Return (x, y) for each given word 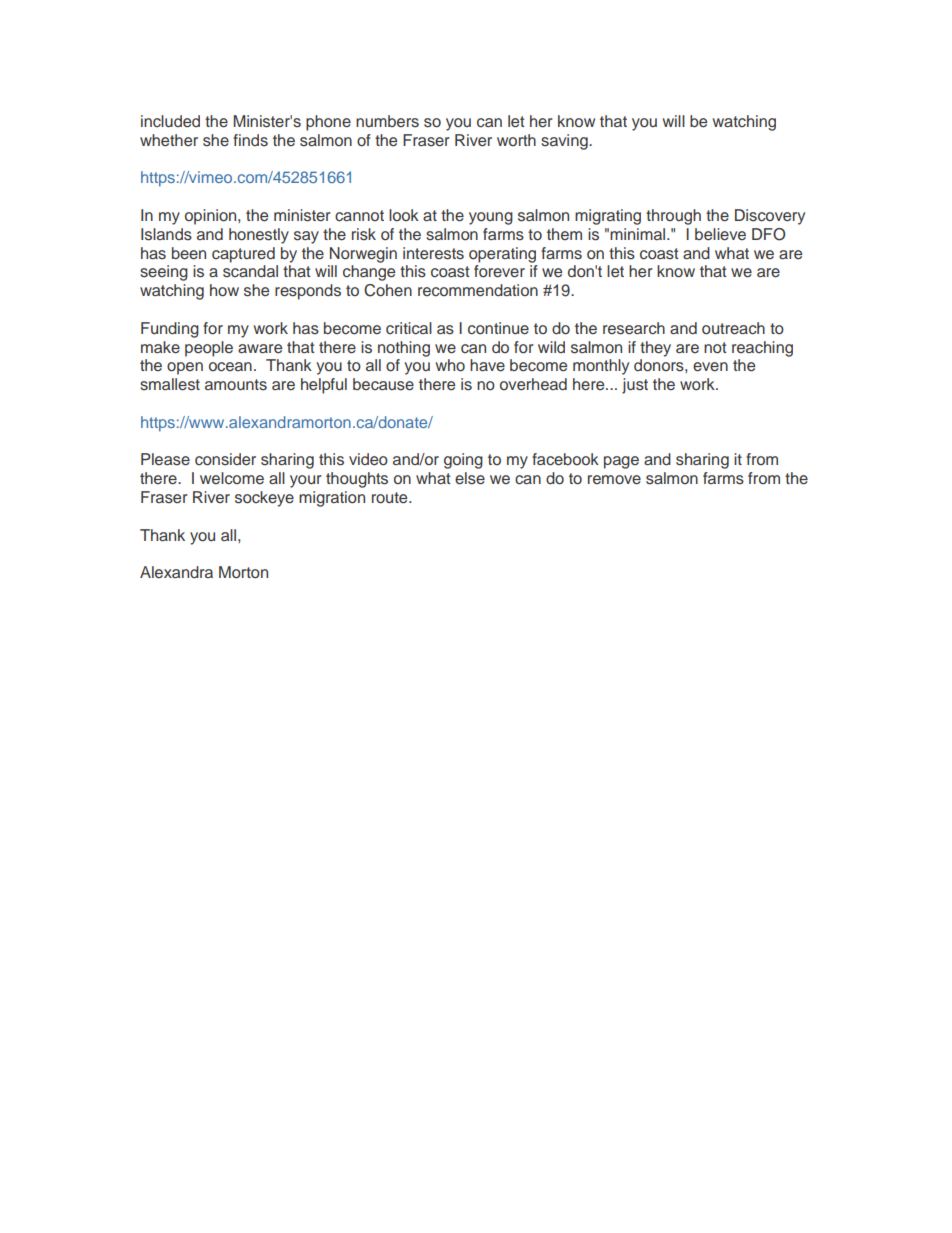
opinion (212, 217)
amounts (236, 385)
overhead (533, 384)
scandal (250, 271)
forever (499, 271)
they (655, 349)
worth (516, 140)
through (673, 217)
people (209, 349)
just (635, 386)
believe (720, 234)
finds (250, 140)
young (491, 218)
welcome (232, 478)
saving (565, 142)
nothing (404, 349)
